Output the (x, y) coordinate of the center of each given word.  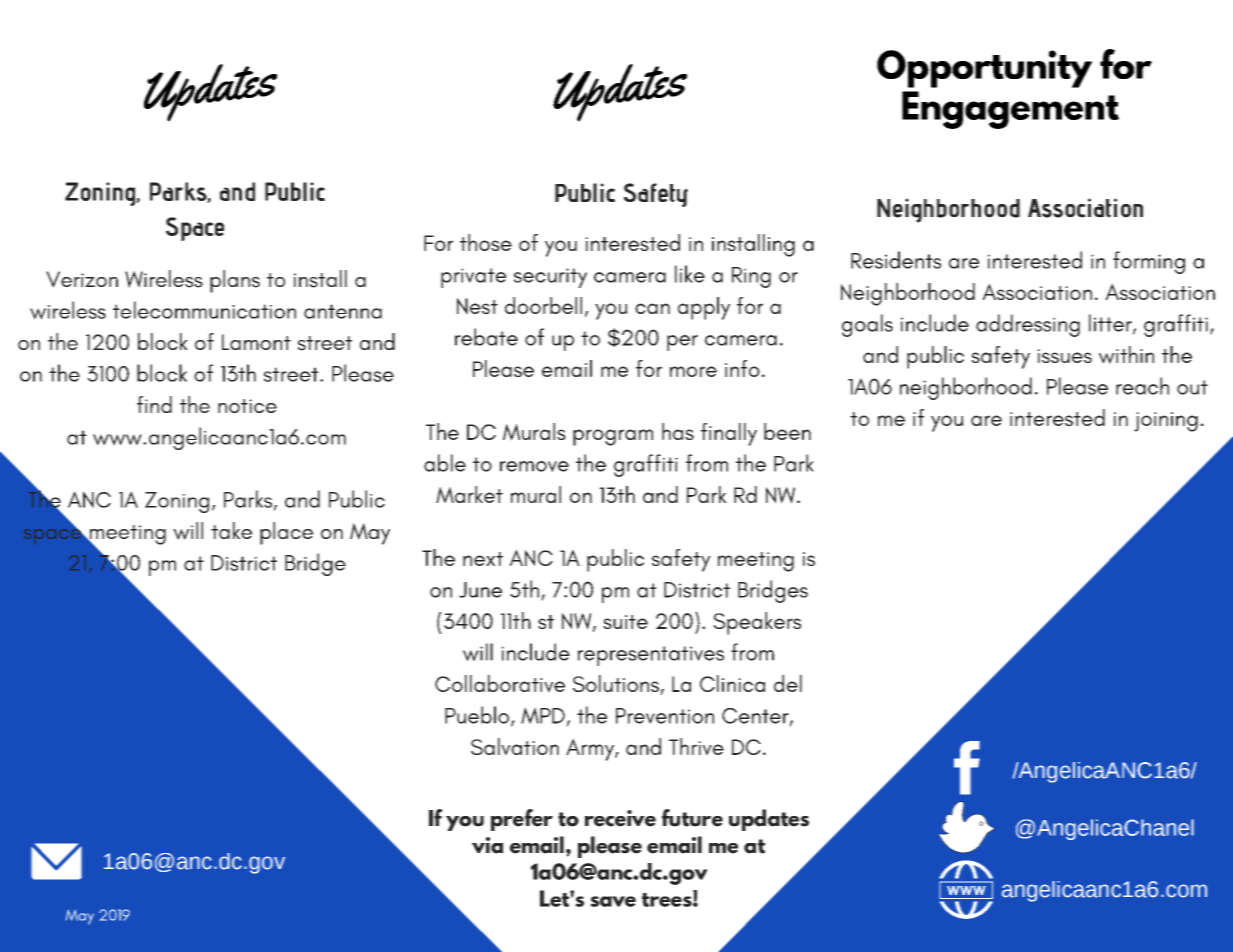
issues (1064, 356)
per (682, 343)
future (692, 818)
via (487, 845)
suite (625, 622)
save (613, 901)
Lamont (256, 342)
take (231, 530)
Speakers (757, 623)
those (486, 242)
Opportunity (984, 69)
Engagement (1010, 110)
